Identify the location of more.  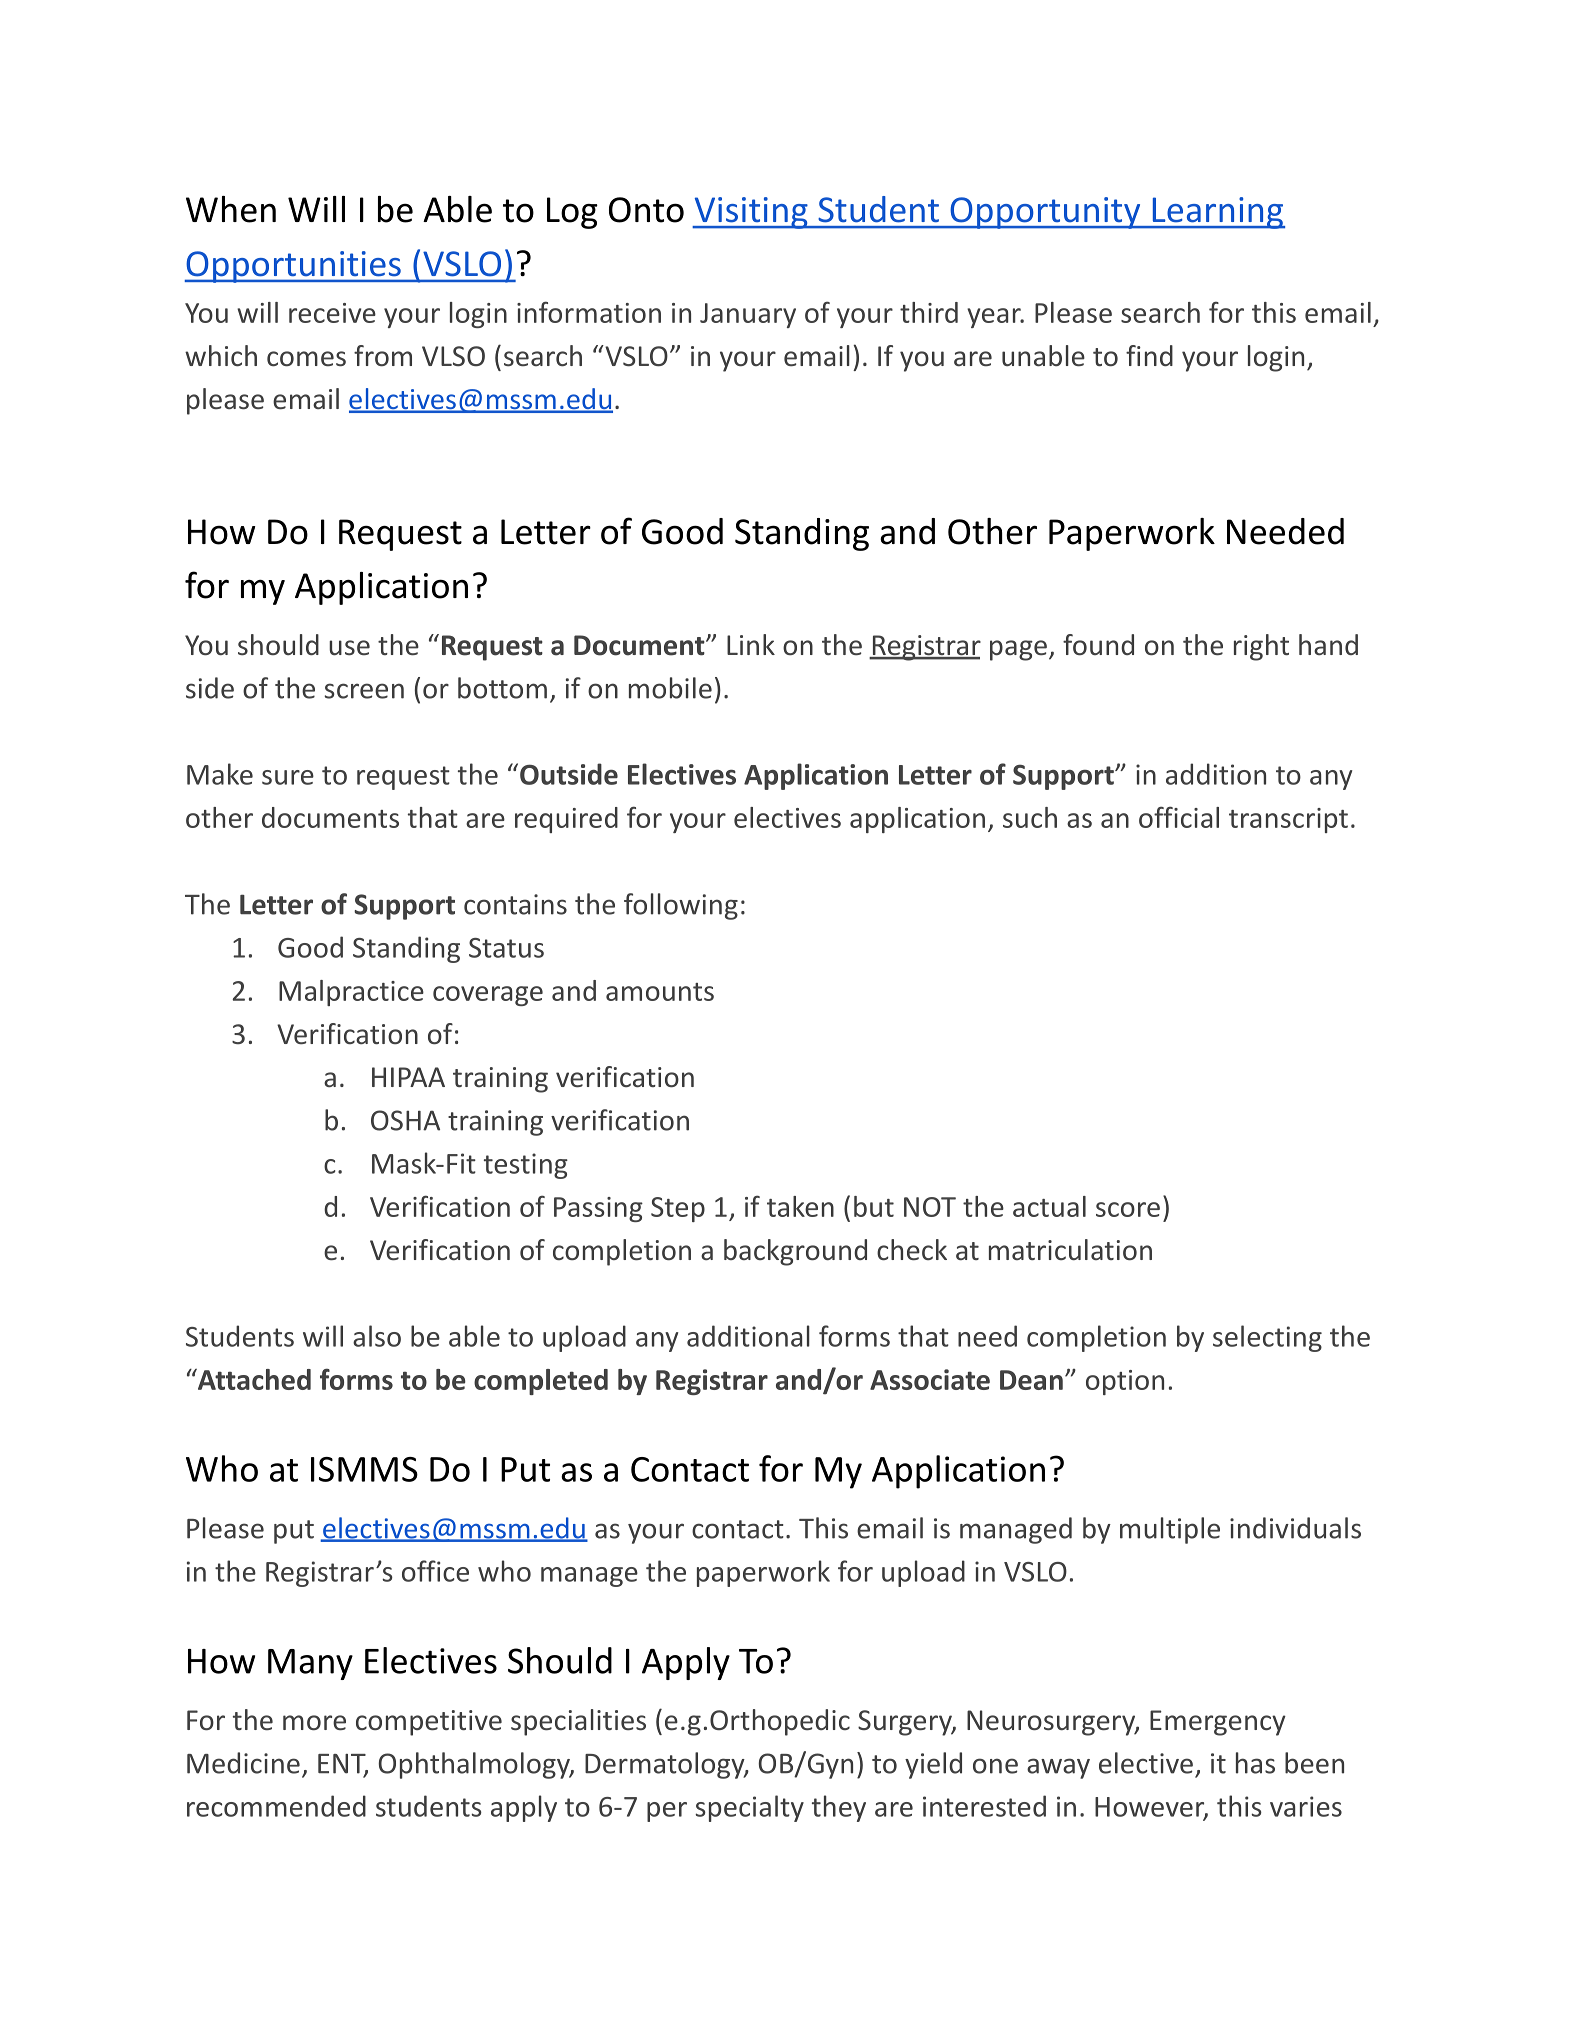
(314, 1723).
